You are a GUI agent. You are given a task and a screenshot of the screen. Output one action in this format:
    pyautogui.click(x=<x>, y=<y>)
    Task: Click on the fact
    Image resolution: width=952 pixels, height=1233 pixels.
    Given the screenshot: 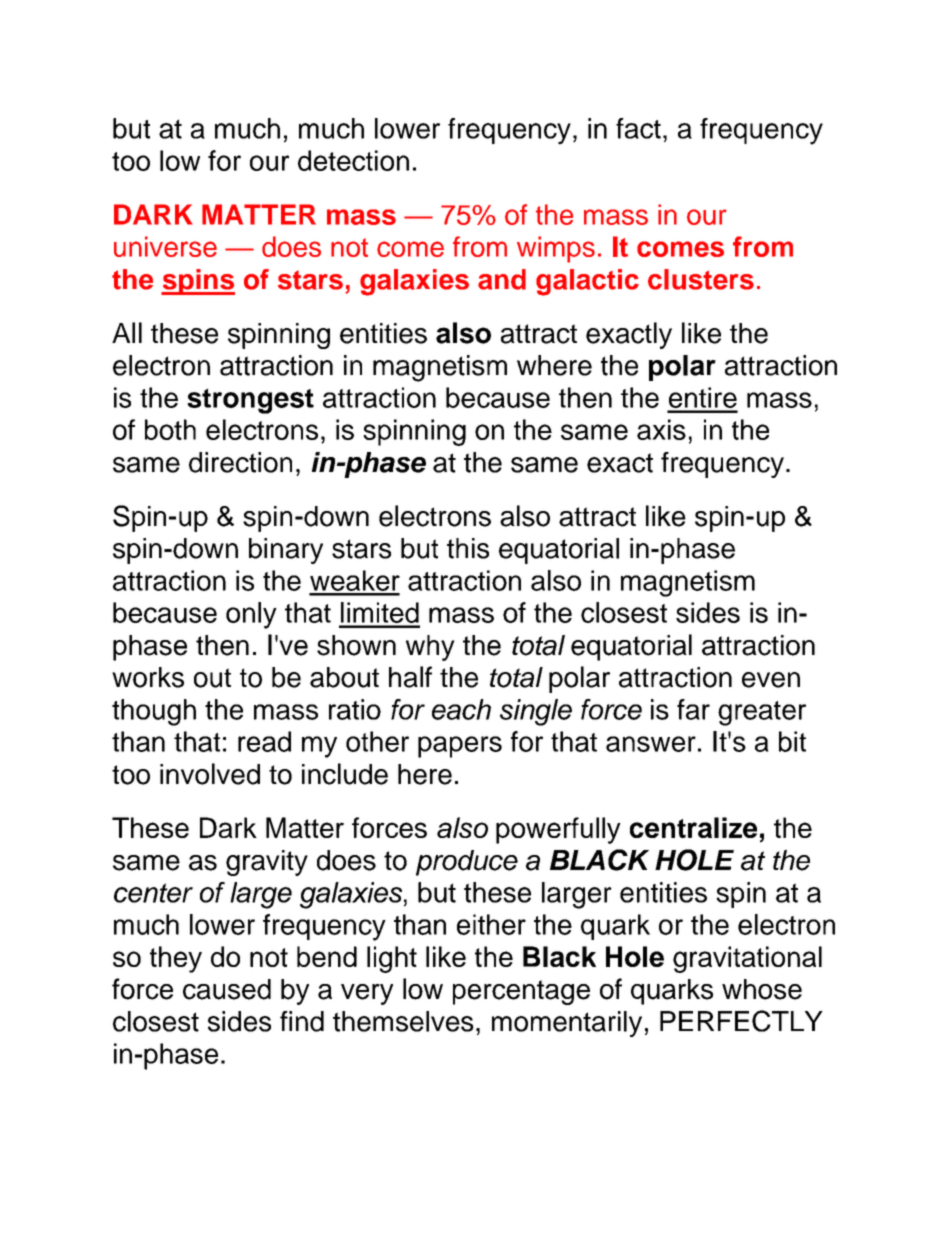 What is the action you would take?
    pyautogui.click(x=638, y=128)
